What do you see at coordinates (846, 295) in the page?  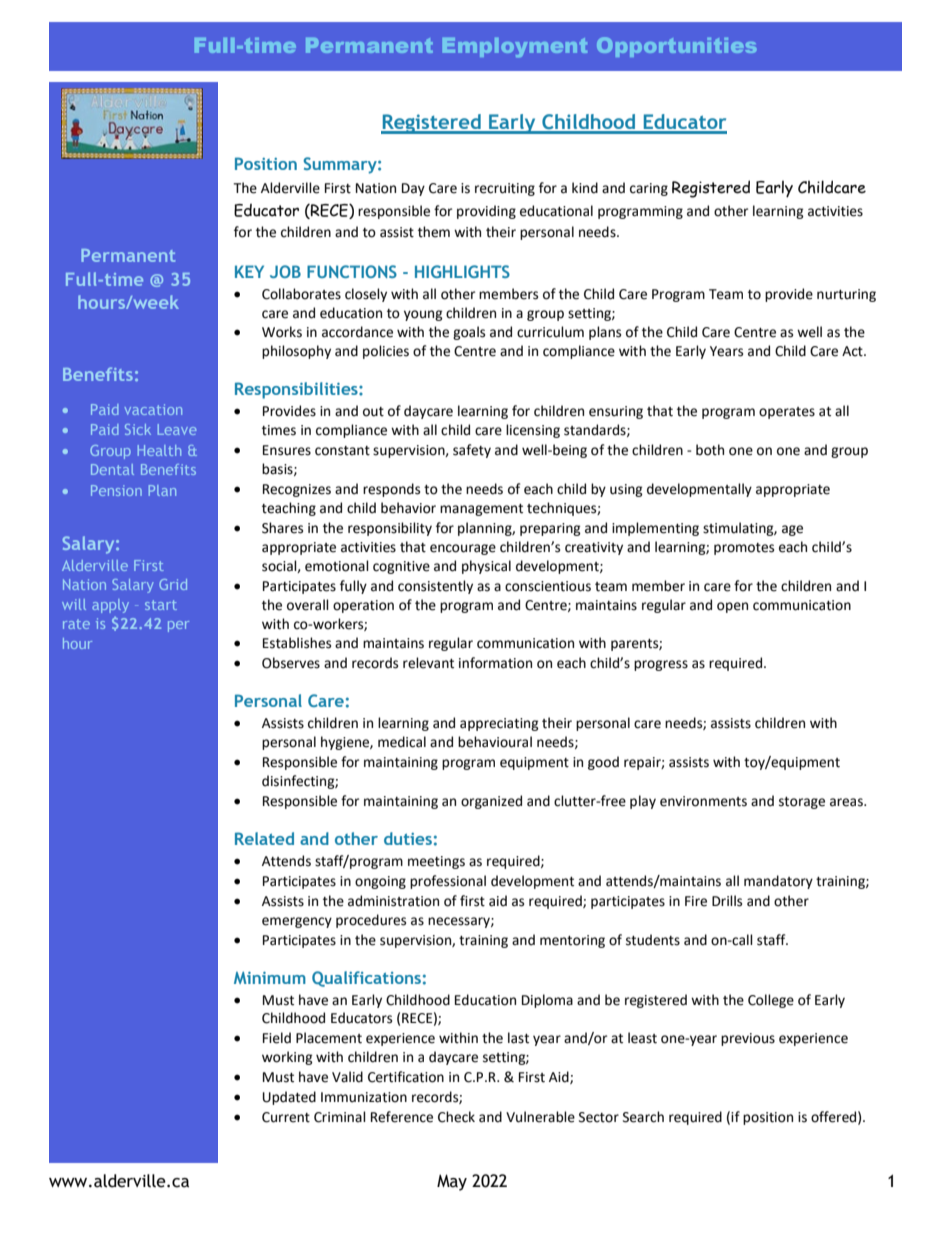 I see `nurturing` at bounding box center [846, 295].
